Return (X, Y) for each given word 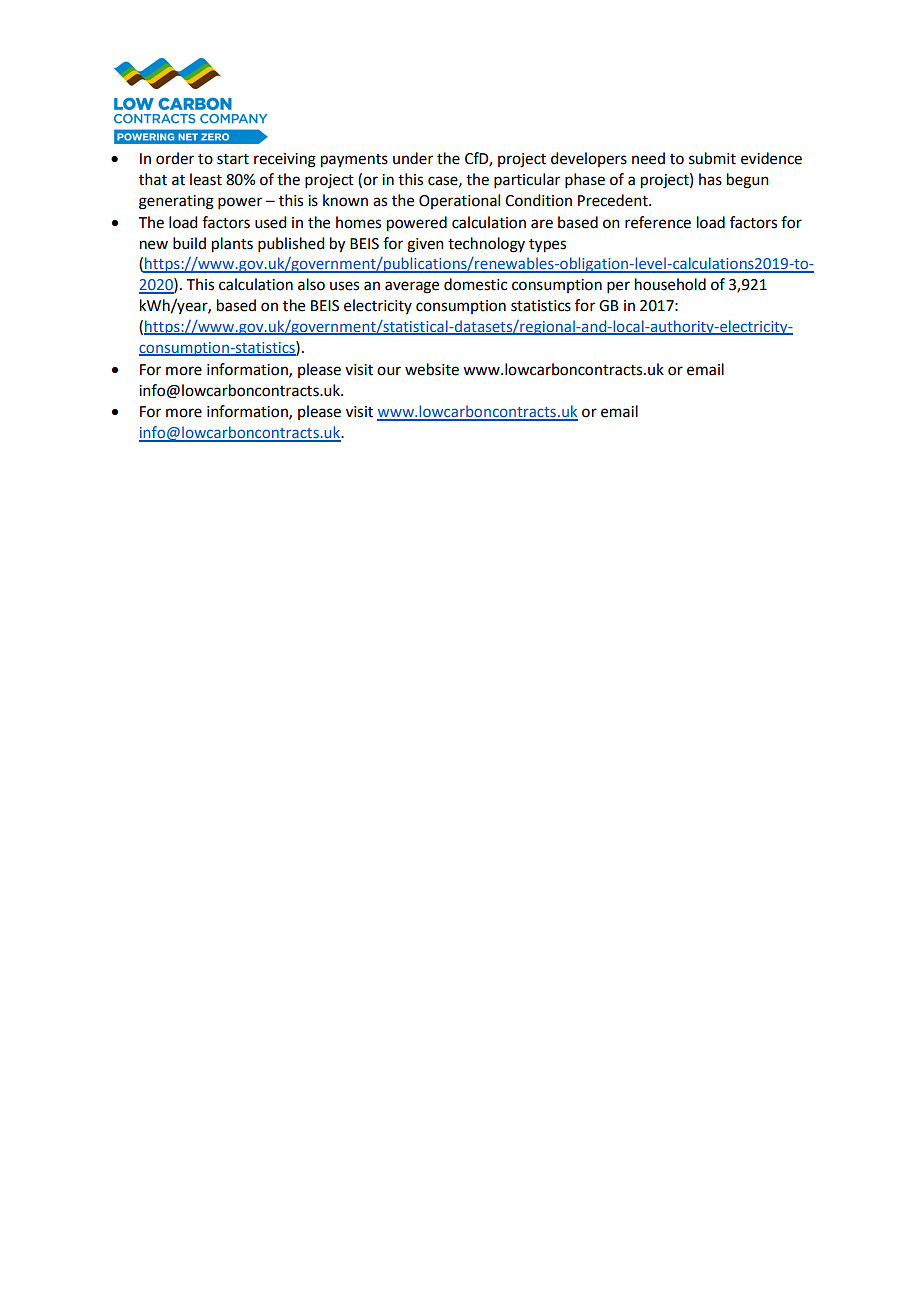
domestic (475, 284)
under (413, 158)
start (233, 159)
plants (232, 245)
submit (712, 158)
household (670, 284)
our (389, 371)
